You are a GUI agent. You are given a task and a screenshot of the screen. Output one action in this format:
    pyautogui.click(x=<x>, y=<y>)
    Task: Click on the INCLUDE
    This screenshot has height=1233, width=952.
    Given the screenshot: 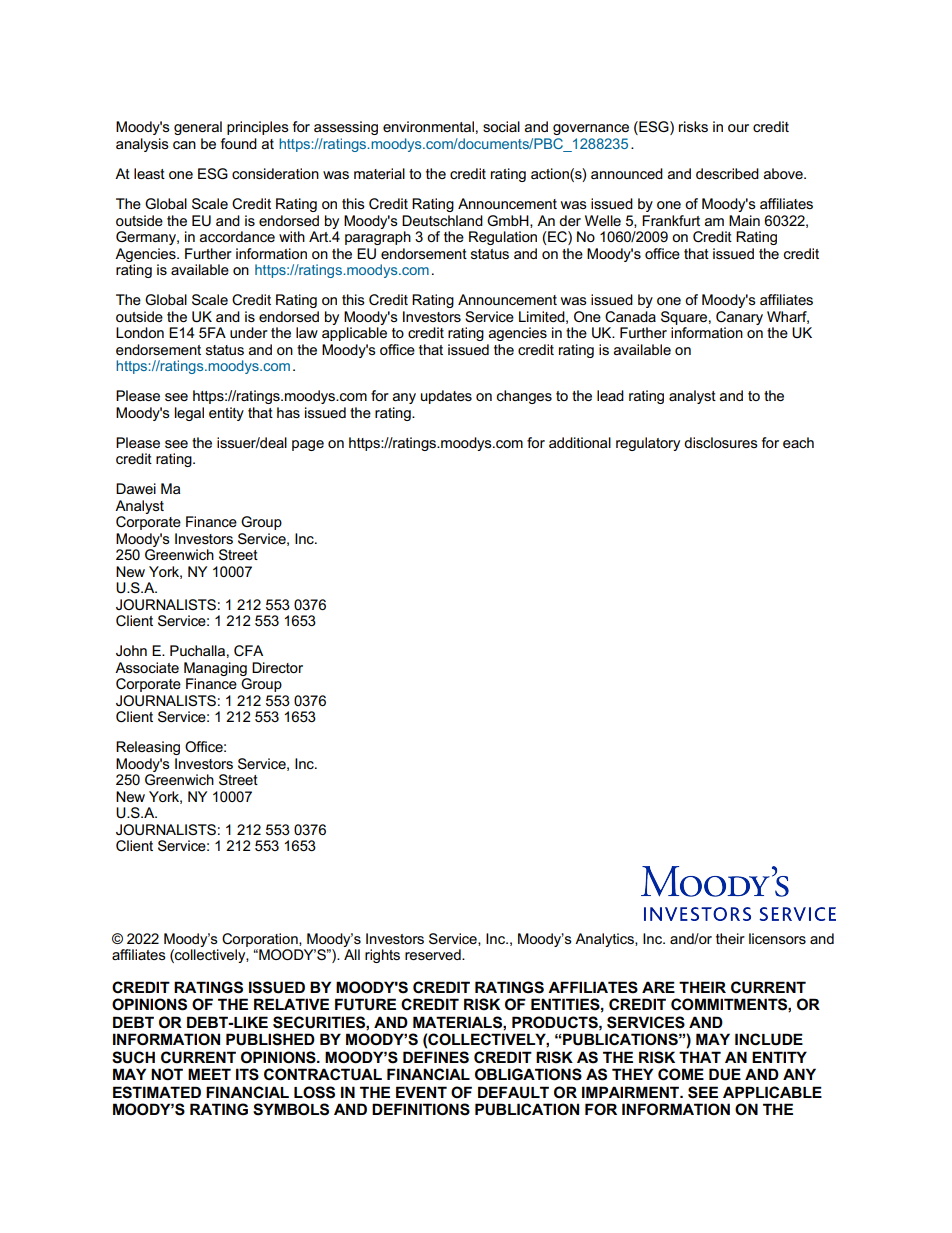 What is the action you would take?
    pyautogui.click(x=769, y=1039)
